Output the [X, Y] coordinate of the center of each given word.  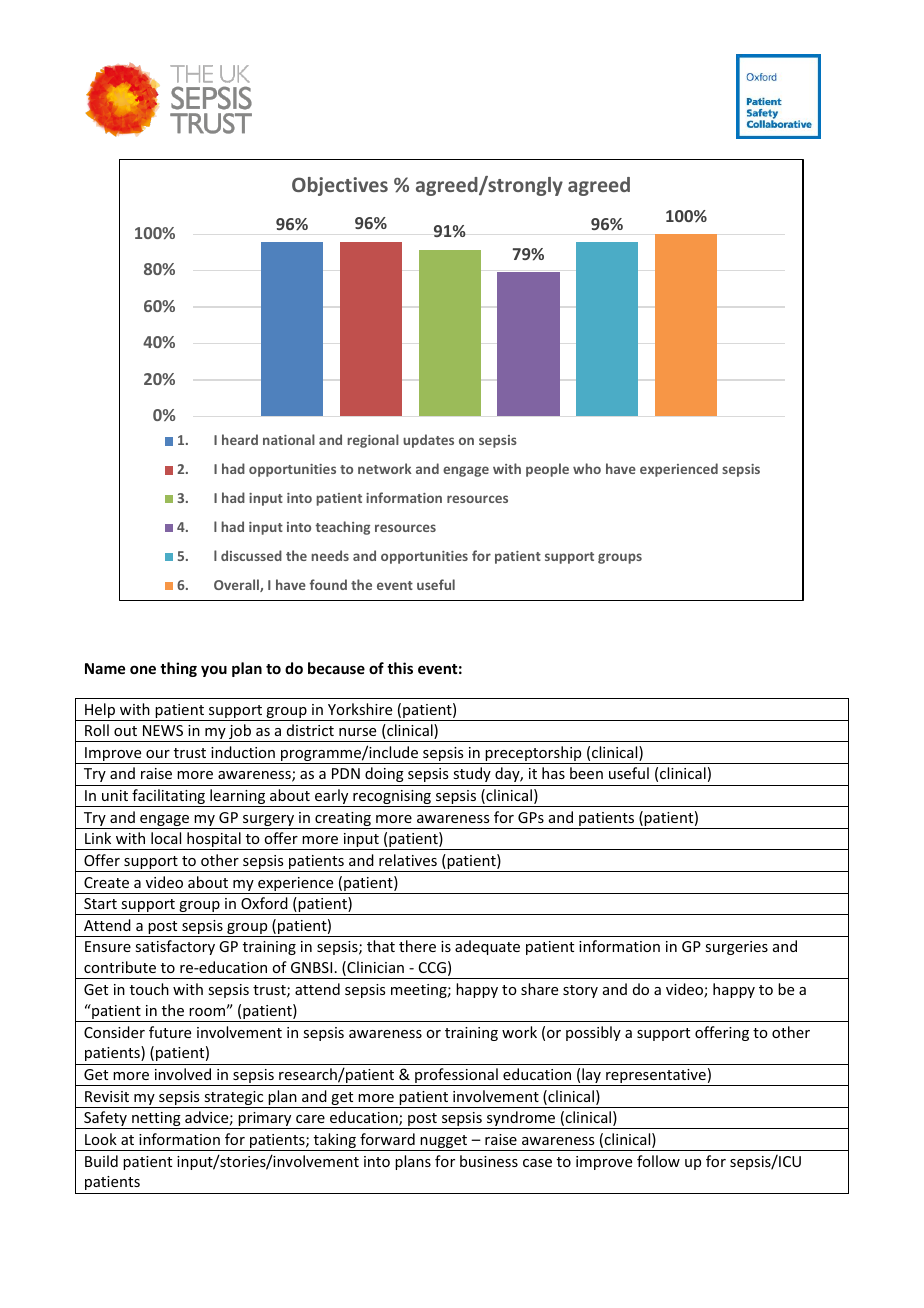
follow [658, 1161]
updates [428, 441]
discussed [251, 555]
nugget [444, 1143]
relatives [408, 860]
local [166, 838]
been [586, 773]
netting [156, 1120]
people [547, 470]
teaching [342, 528]
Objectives [340, 186]
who [587, 468]
